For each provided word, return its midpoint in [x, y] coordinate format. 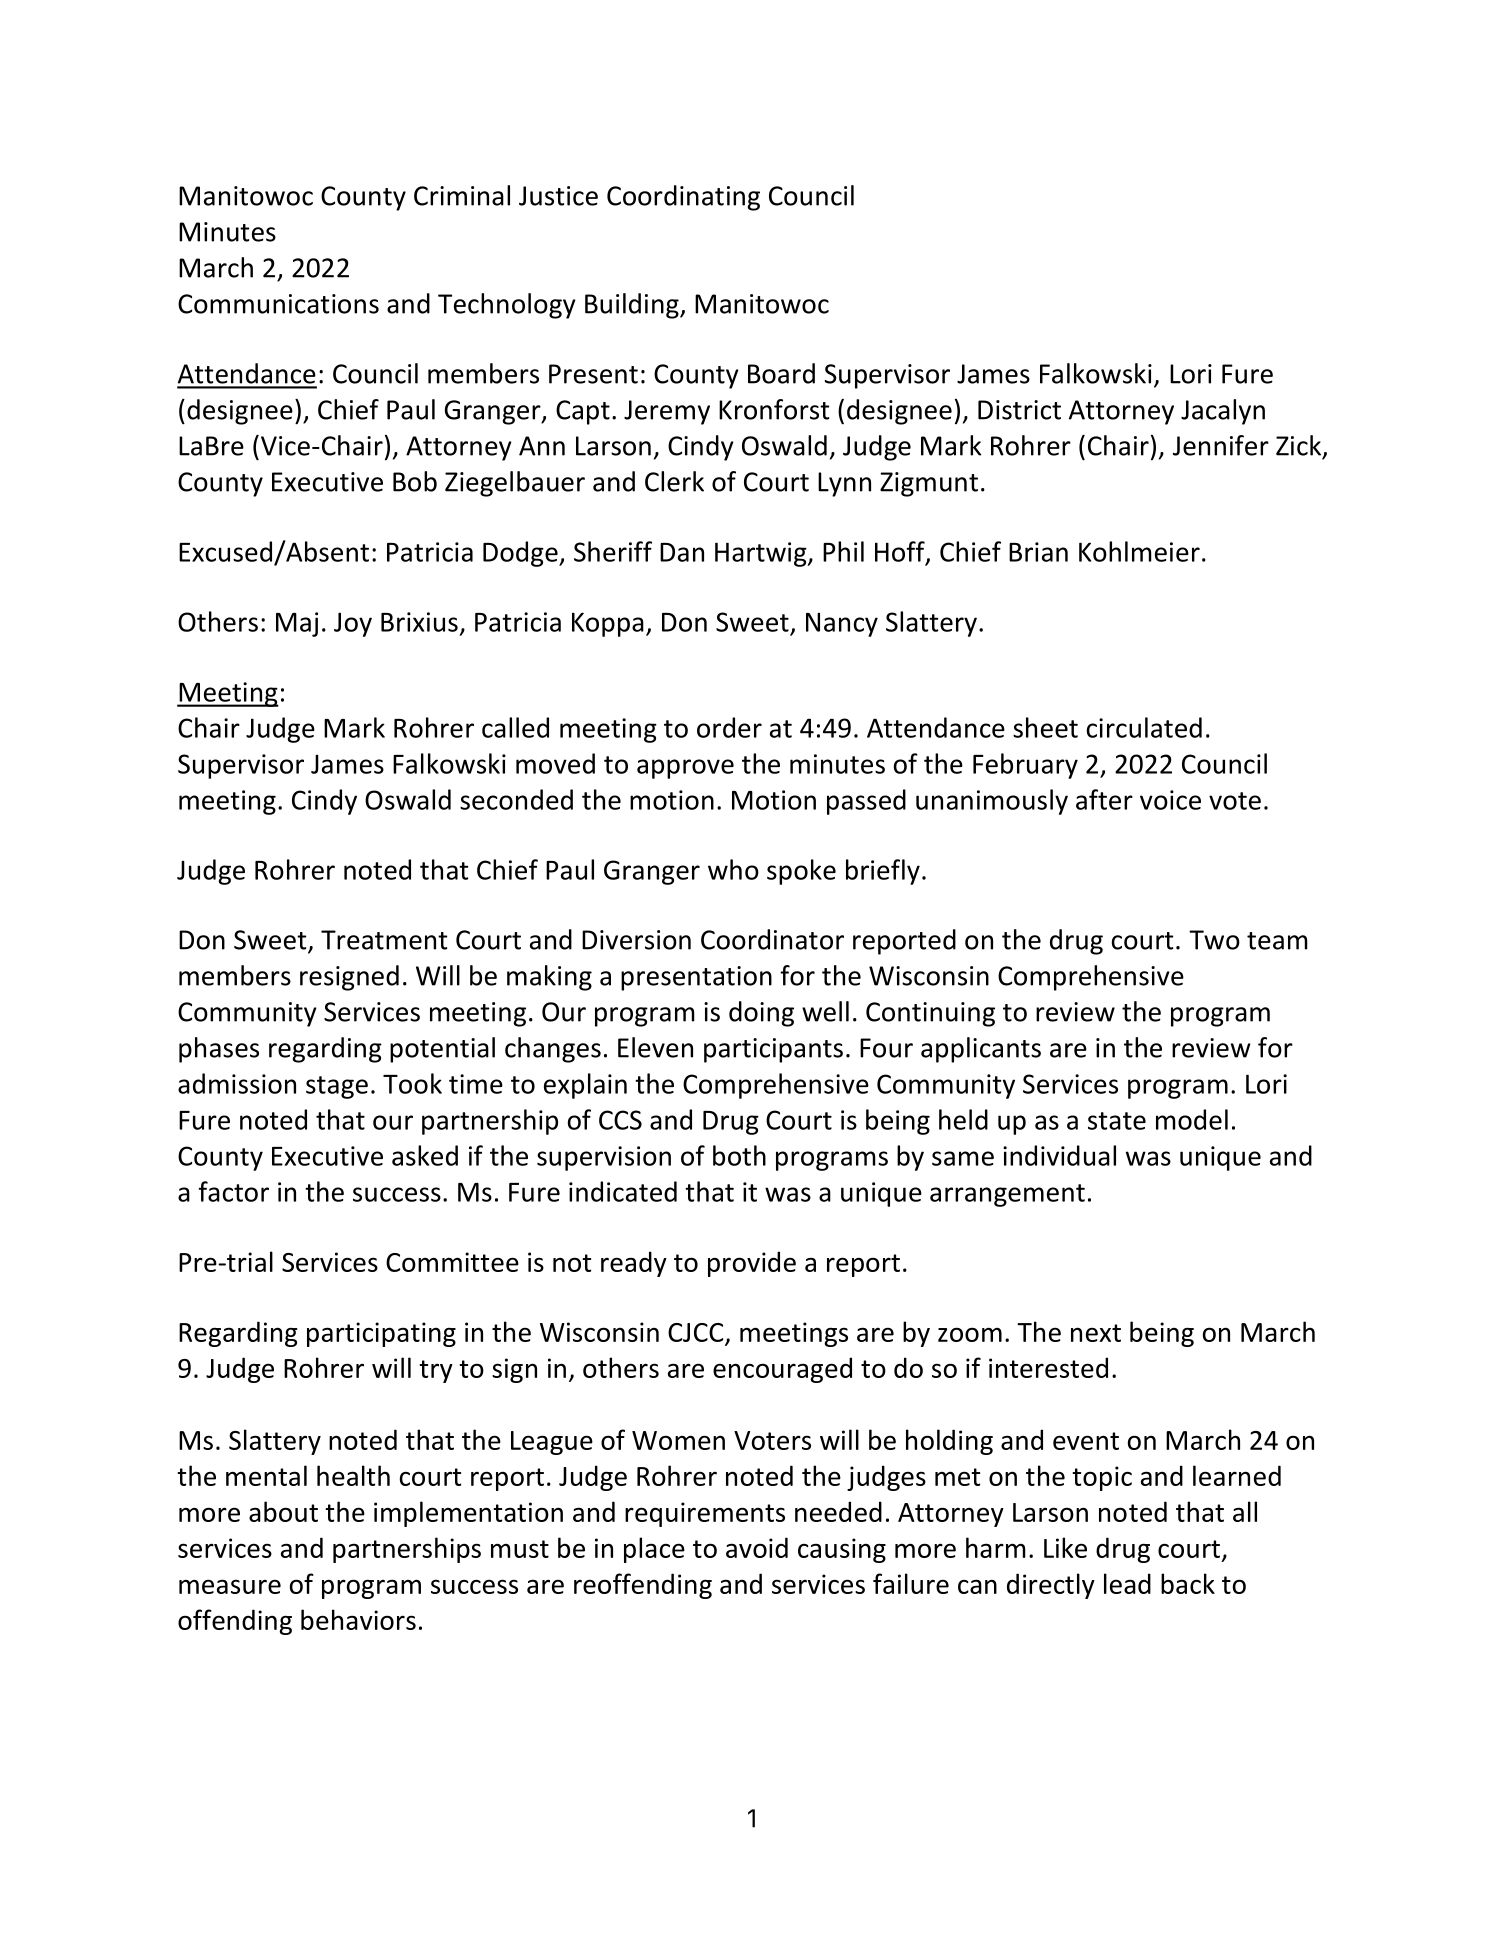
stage [337, 1087]
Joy [353, 624]
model [1192, 1119]
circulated [1144, 727]
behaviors [358, 1619]
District [1019, 410]
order [729, 727]
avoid [757, 1547]
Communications [278, 304]
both [739, 1155]
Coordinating [683, 198]
